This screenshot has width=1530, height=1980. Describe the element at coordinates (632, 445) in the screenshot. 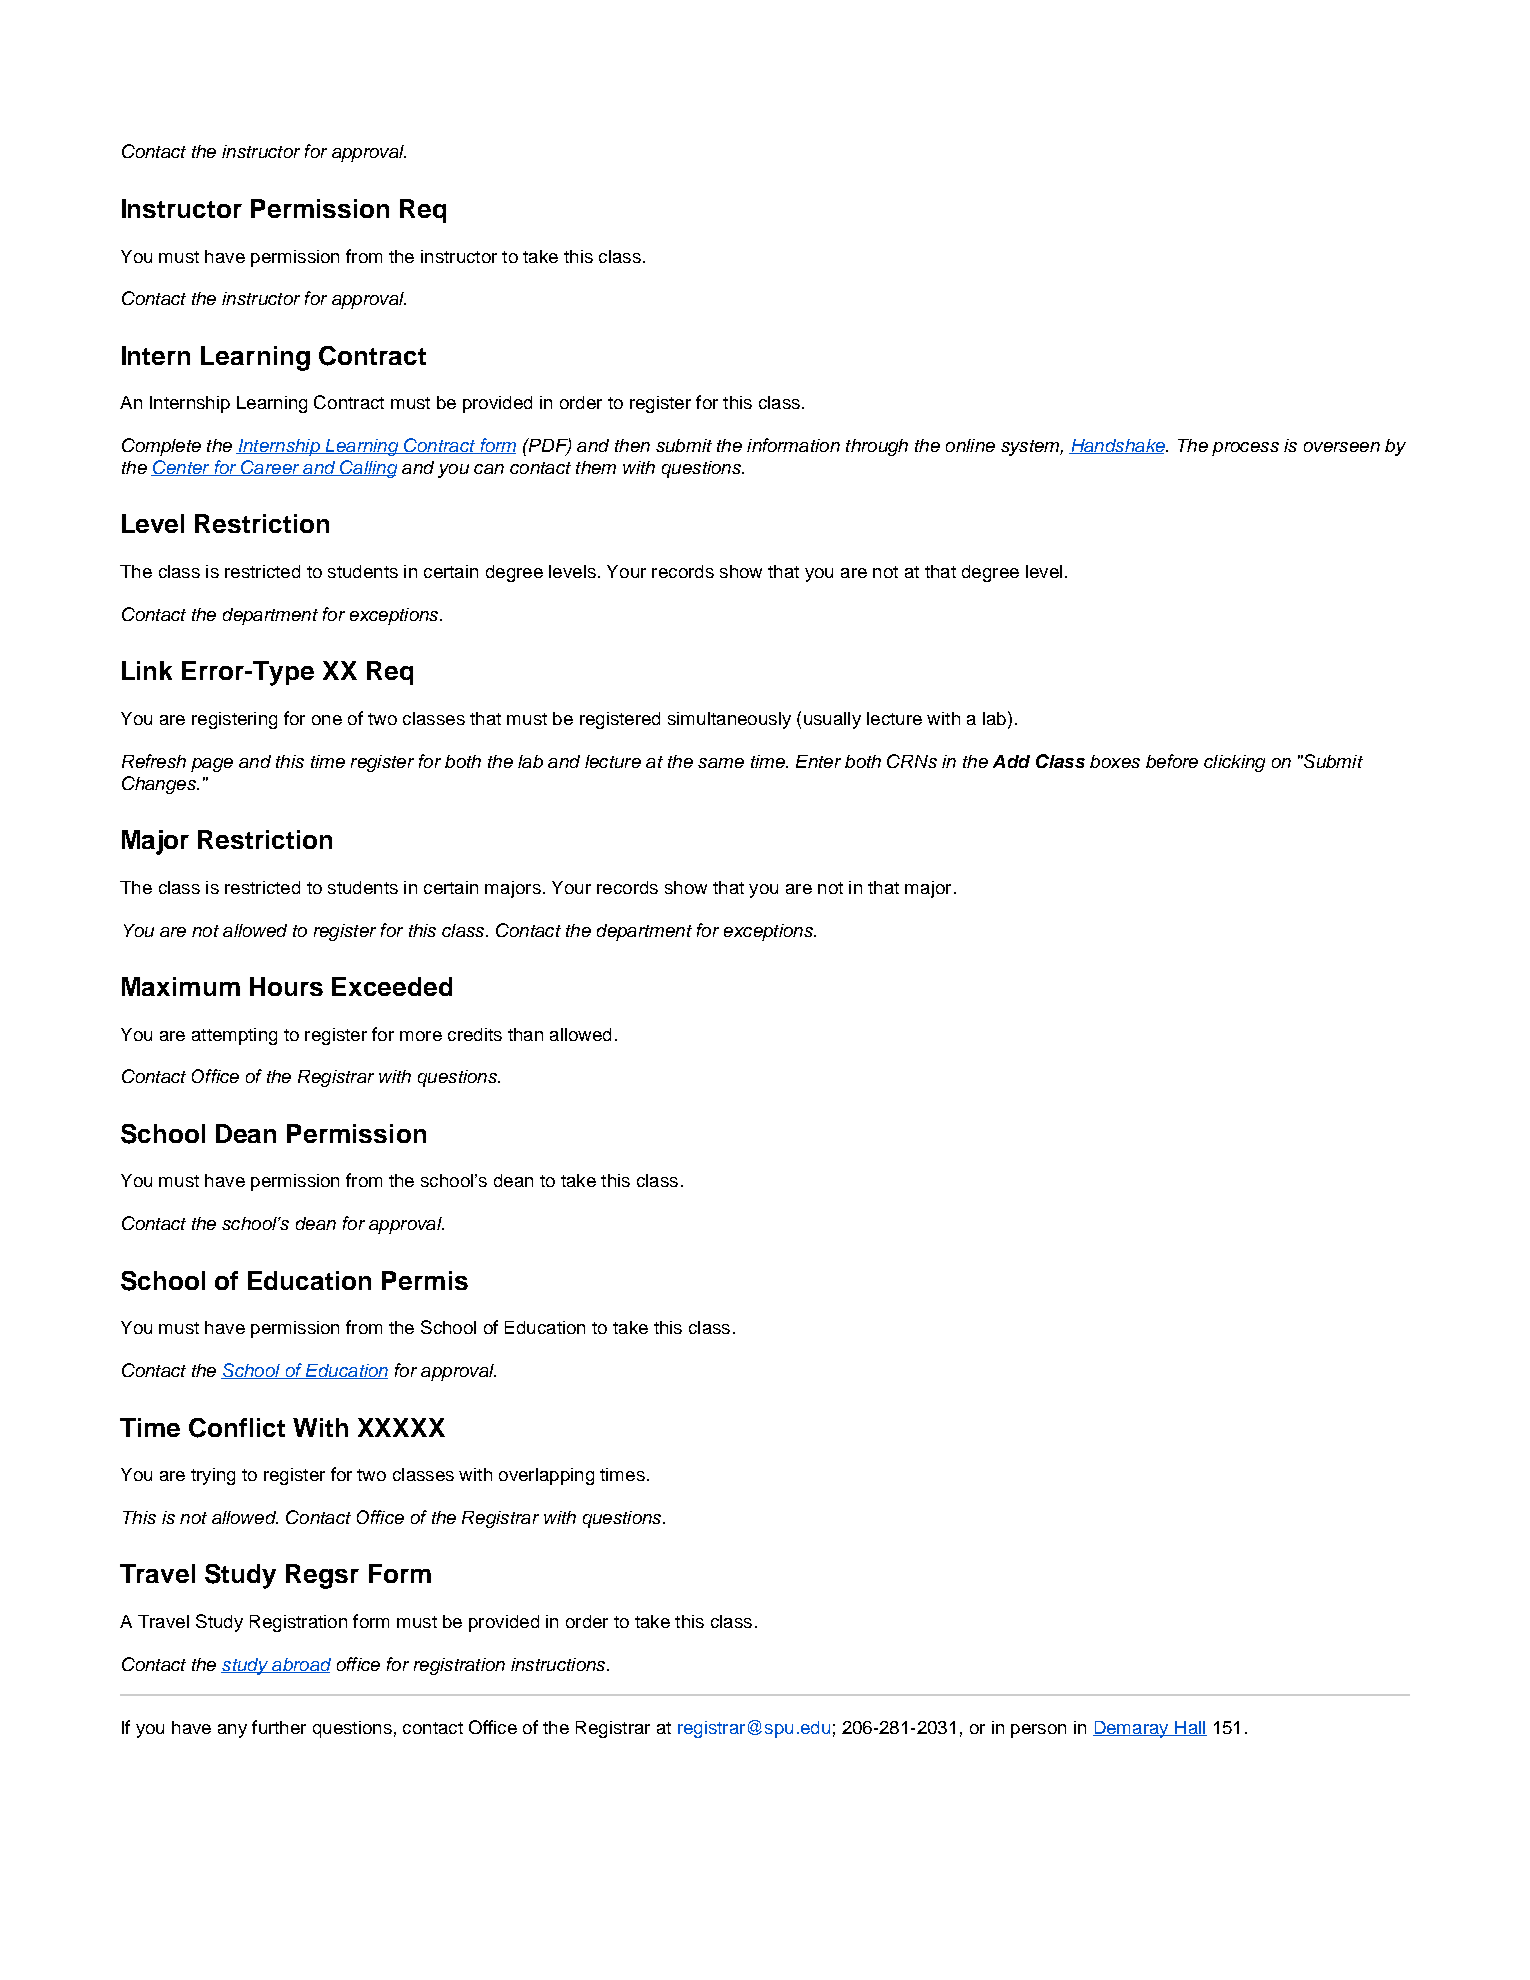

I see `then` at that location.
